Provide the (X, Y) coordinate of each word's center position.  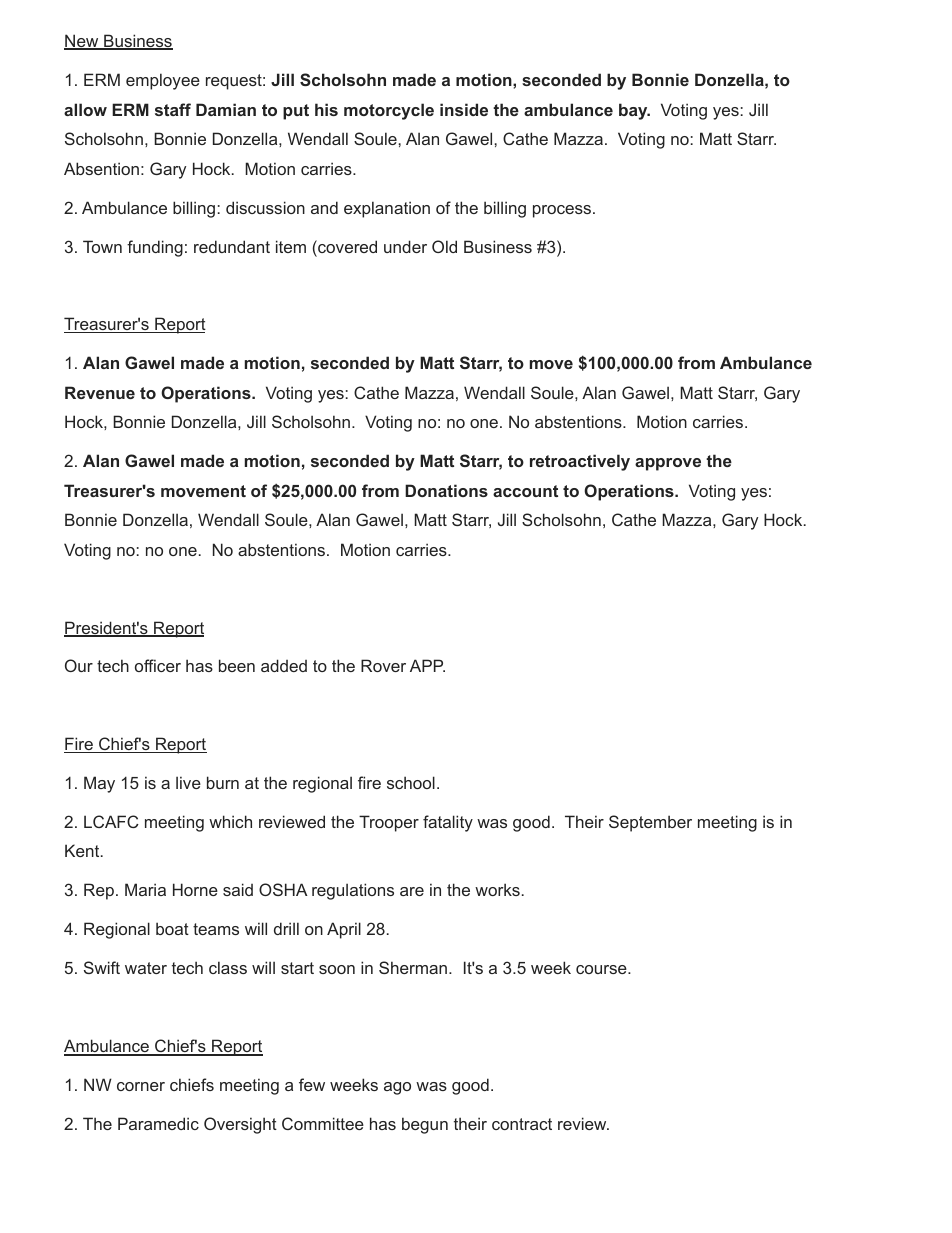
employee (163, 81)
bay (634, 111)
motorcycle (389, 111)
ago (397, 1088)
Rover (383, 665)
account (525, 491)
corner (141, 1086)
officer (158, 665)
